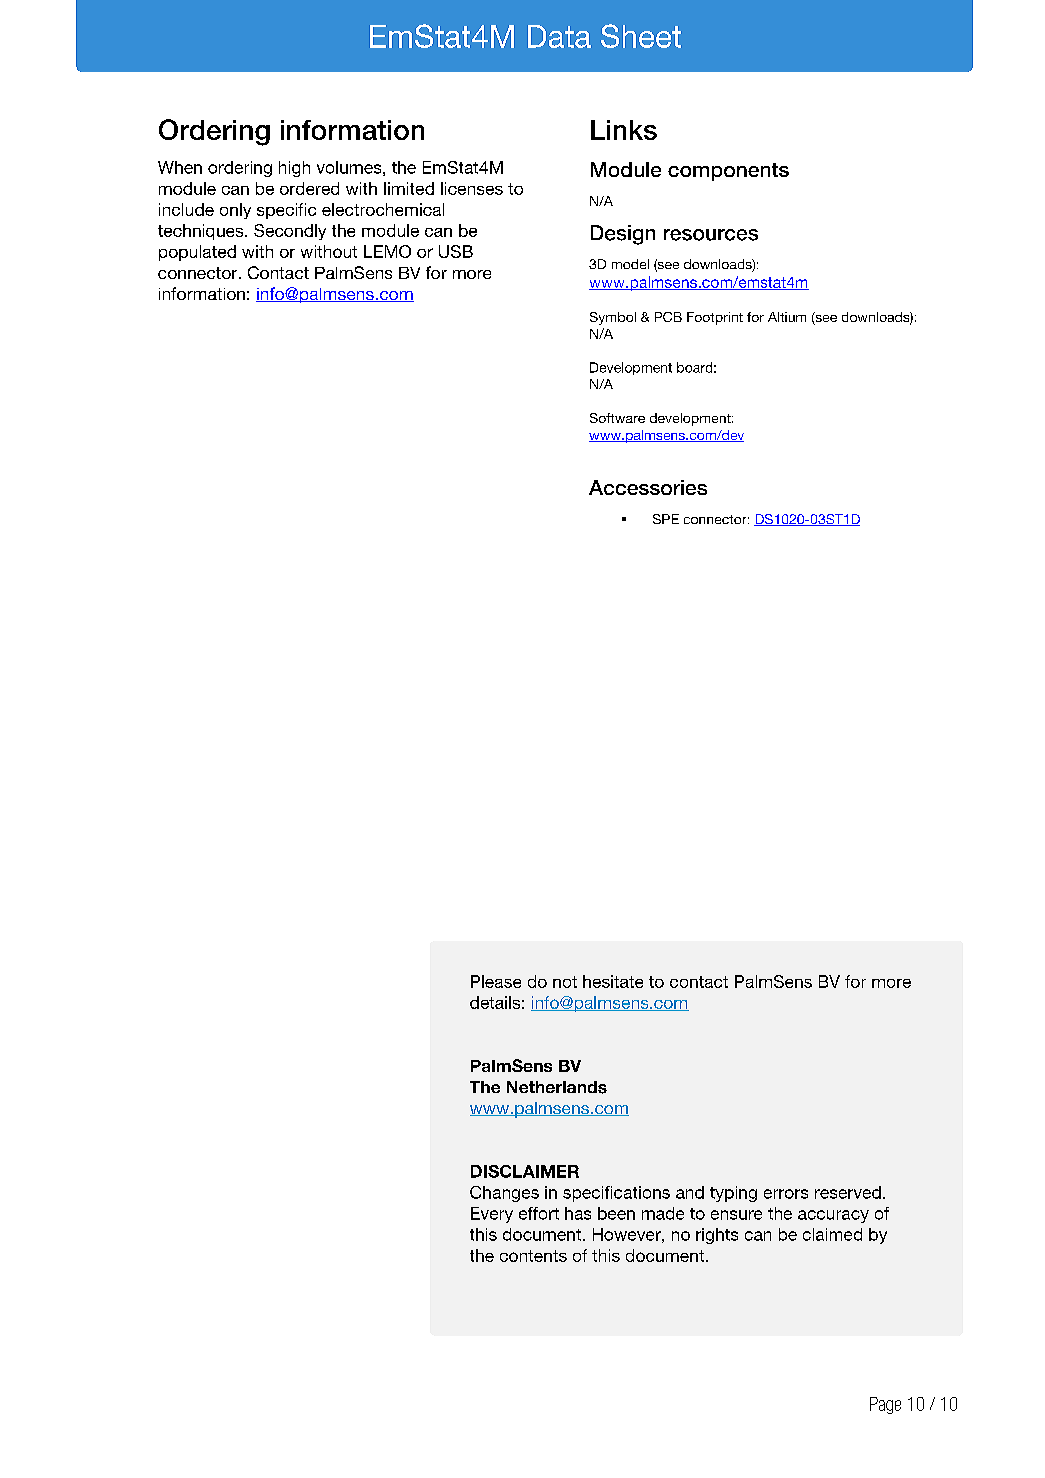  I want to click on Page, so click(885, 1405).
